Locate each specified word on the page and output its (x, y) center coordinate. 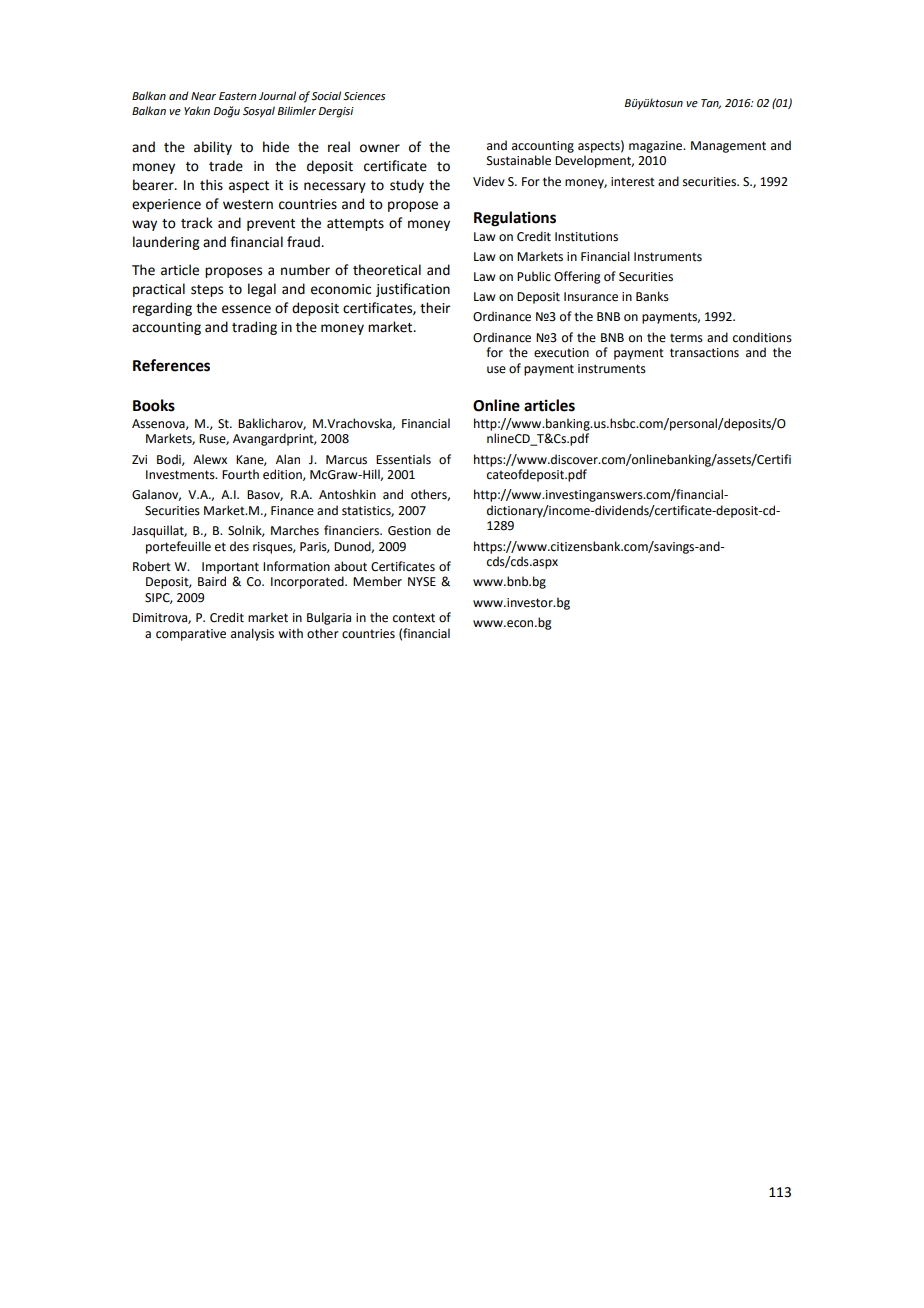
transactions (704, 353)
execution (561, 353)
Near (203, 96)
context (414, 618)
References (171, 365)
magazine (657, 147)
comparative (191, 635)
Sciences (364, 96)
